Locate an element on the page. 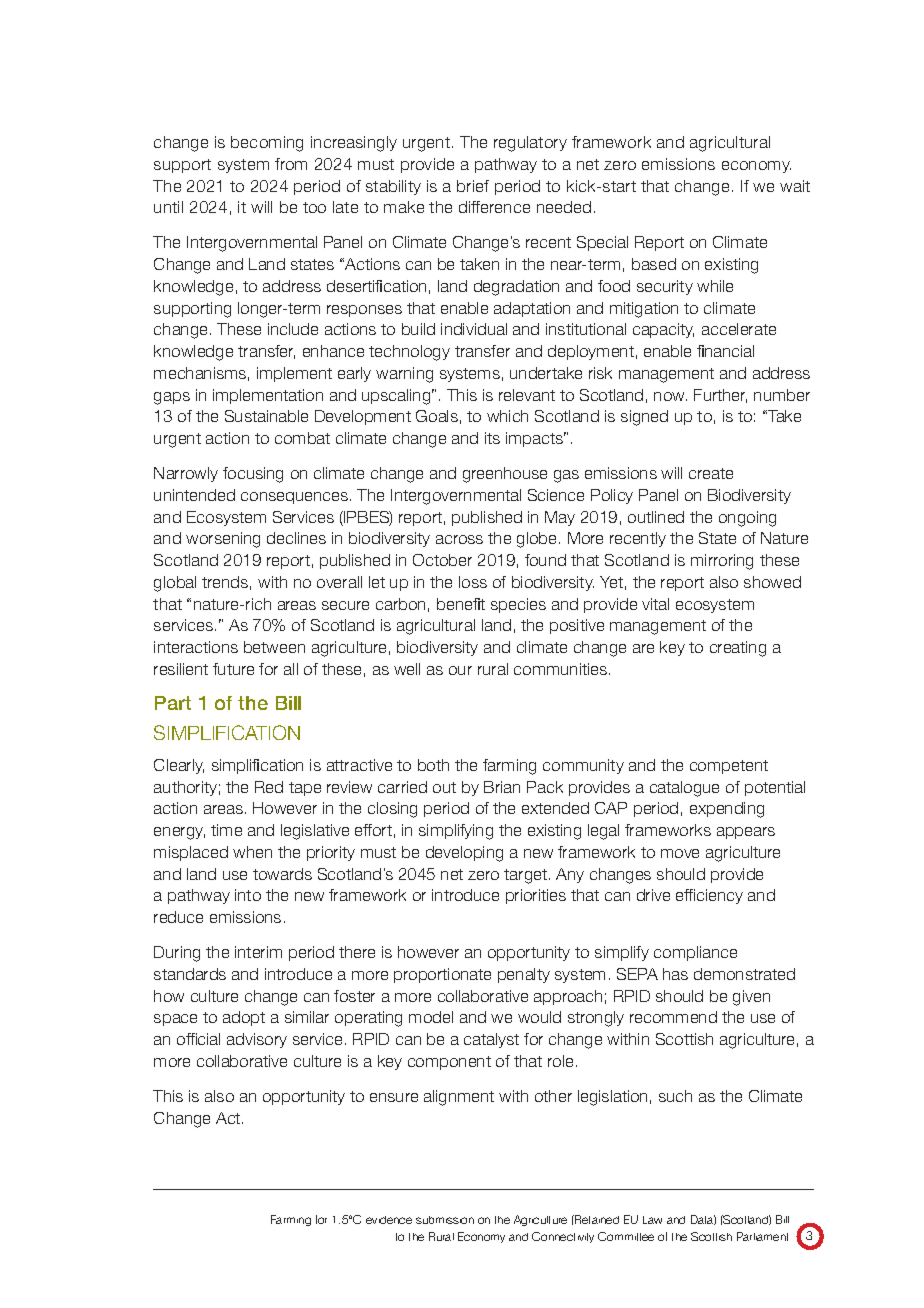  Further is located at coordinates (720, 396).
